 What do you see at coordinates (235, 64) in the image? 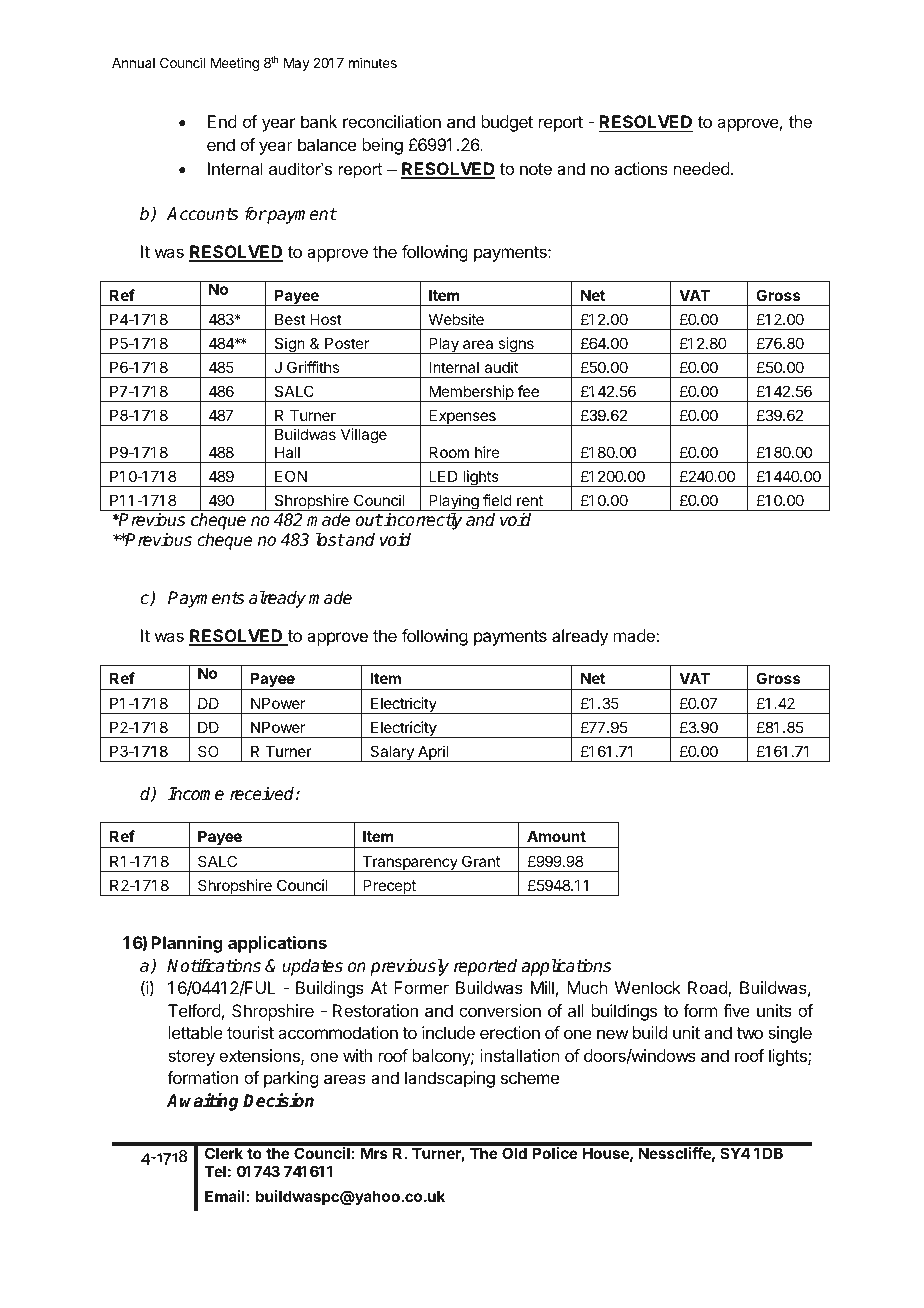
I see `Meeting` at bounding box center [235, 64].
